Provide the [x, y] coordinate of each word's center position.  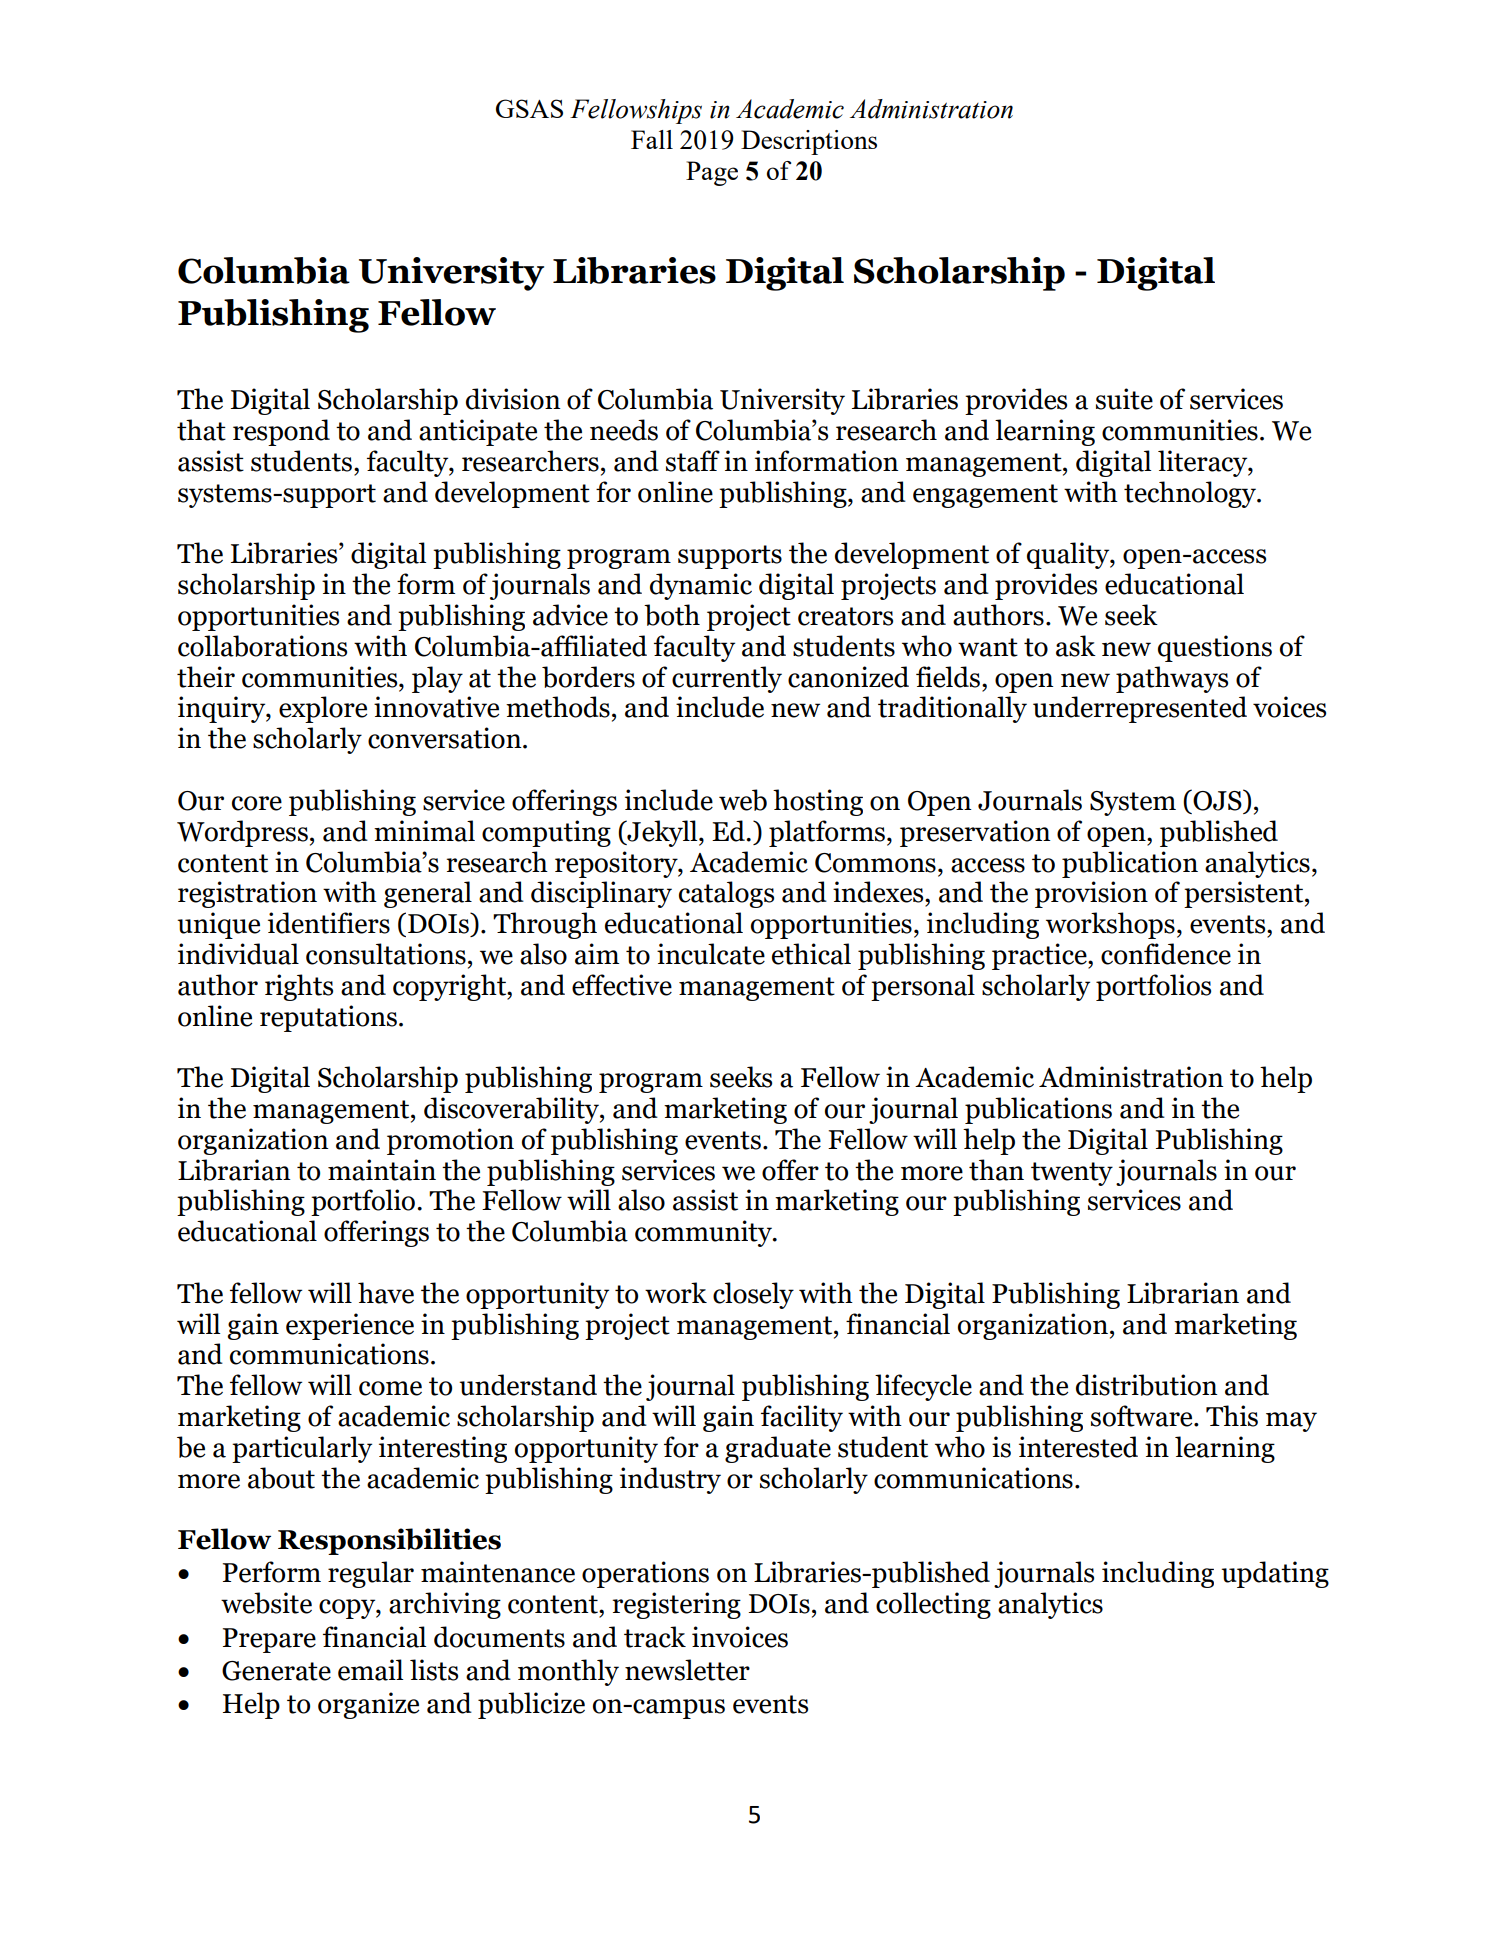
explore [323, 709]
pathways [1172, 679]
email [370, 1670]
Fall [652, 139]
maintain [382, 1170]
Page [712, 173]
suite [1124, 399]
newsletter [687, 1670]
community [704, 1233]
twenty [1072, 1174]
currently [727, 679]
